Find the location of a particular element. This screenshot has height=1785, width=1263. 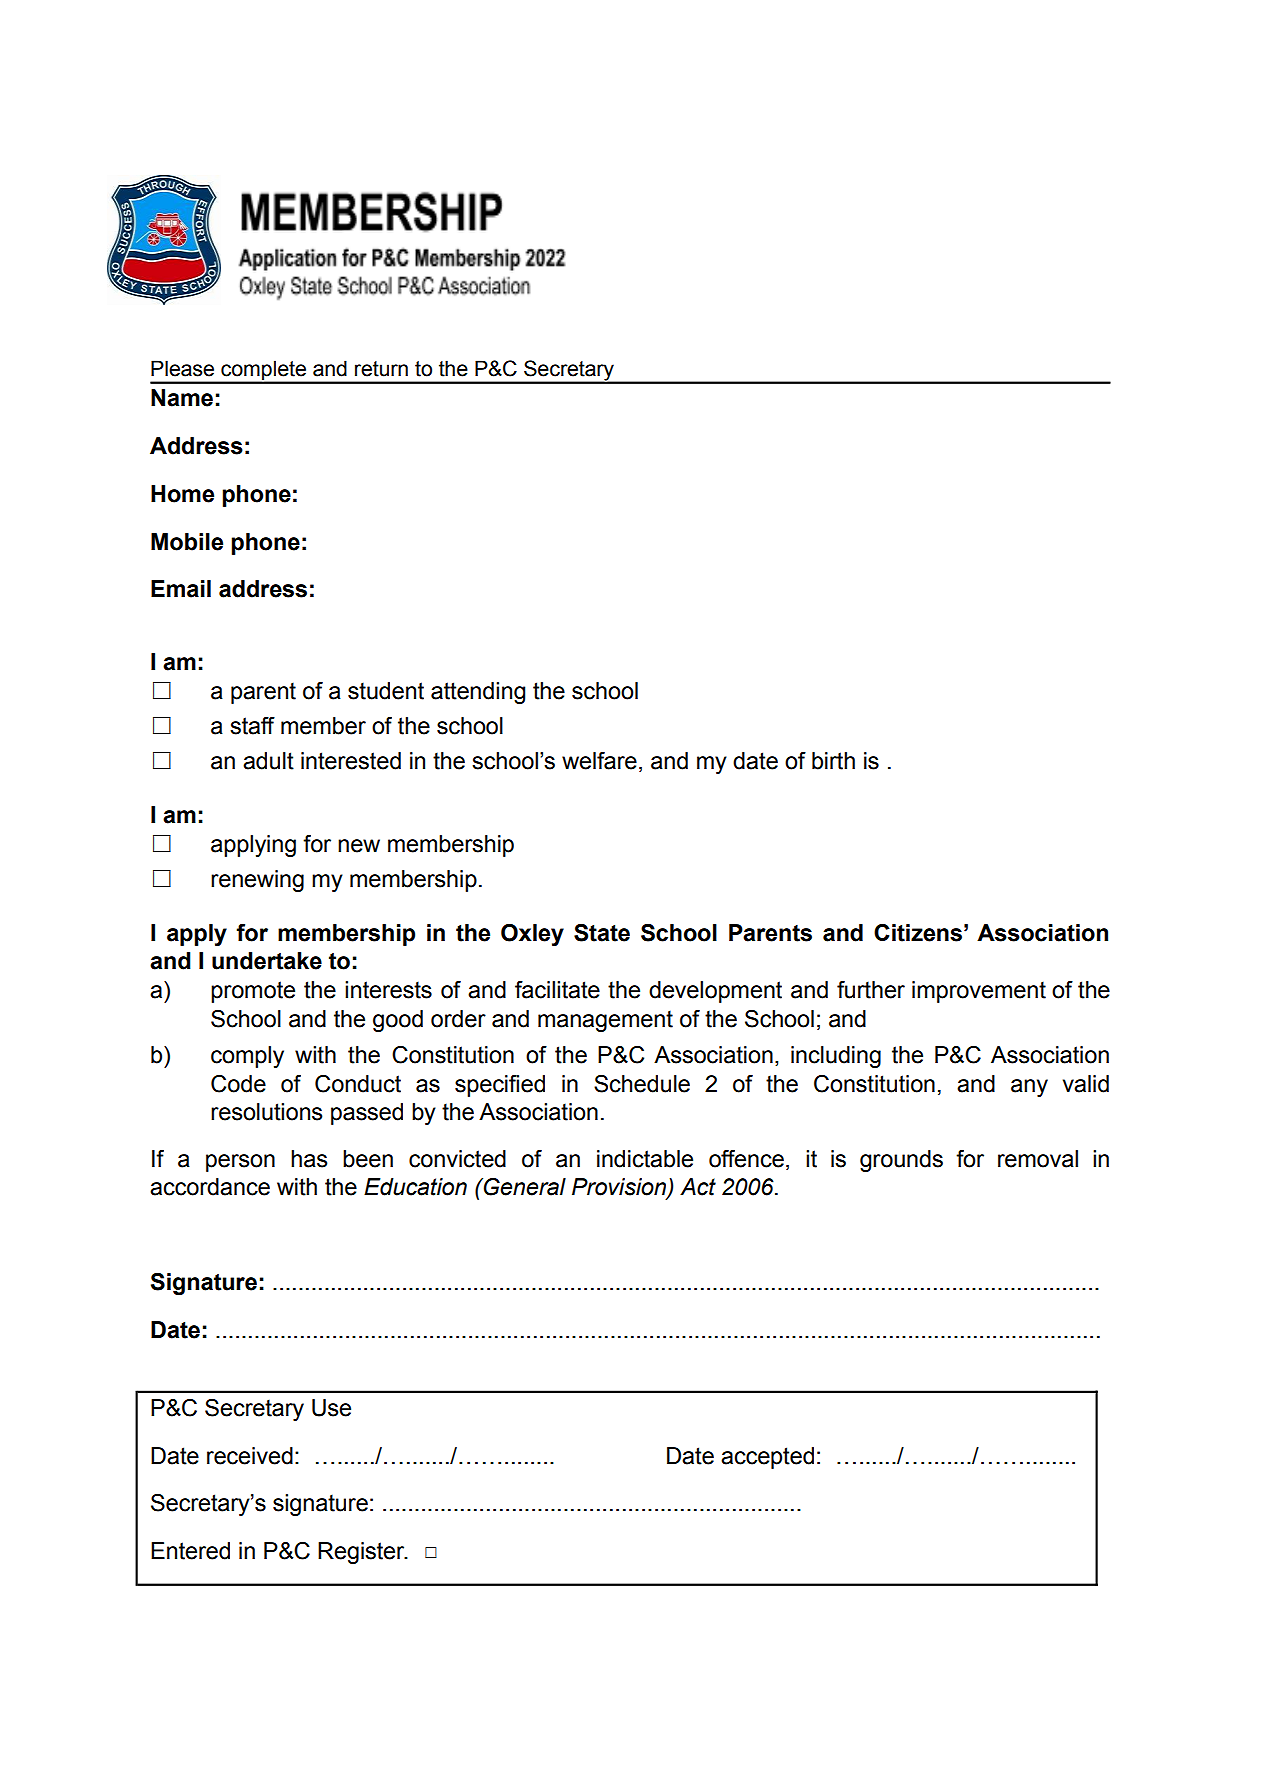

Register is located at coordinates (362, 1553).
